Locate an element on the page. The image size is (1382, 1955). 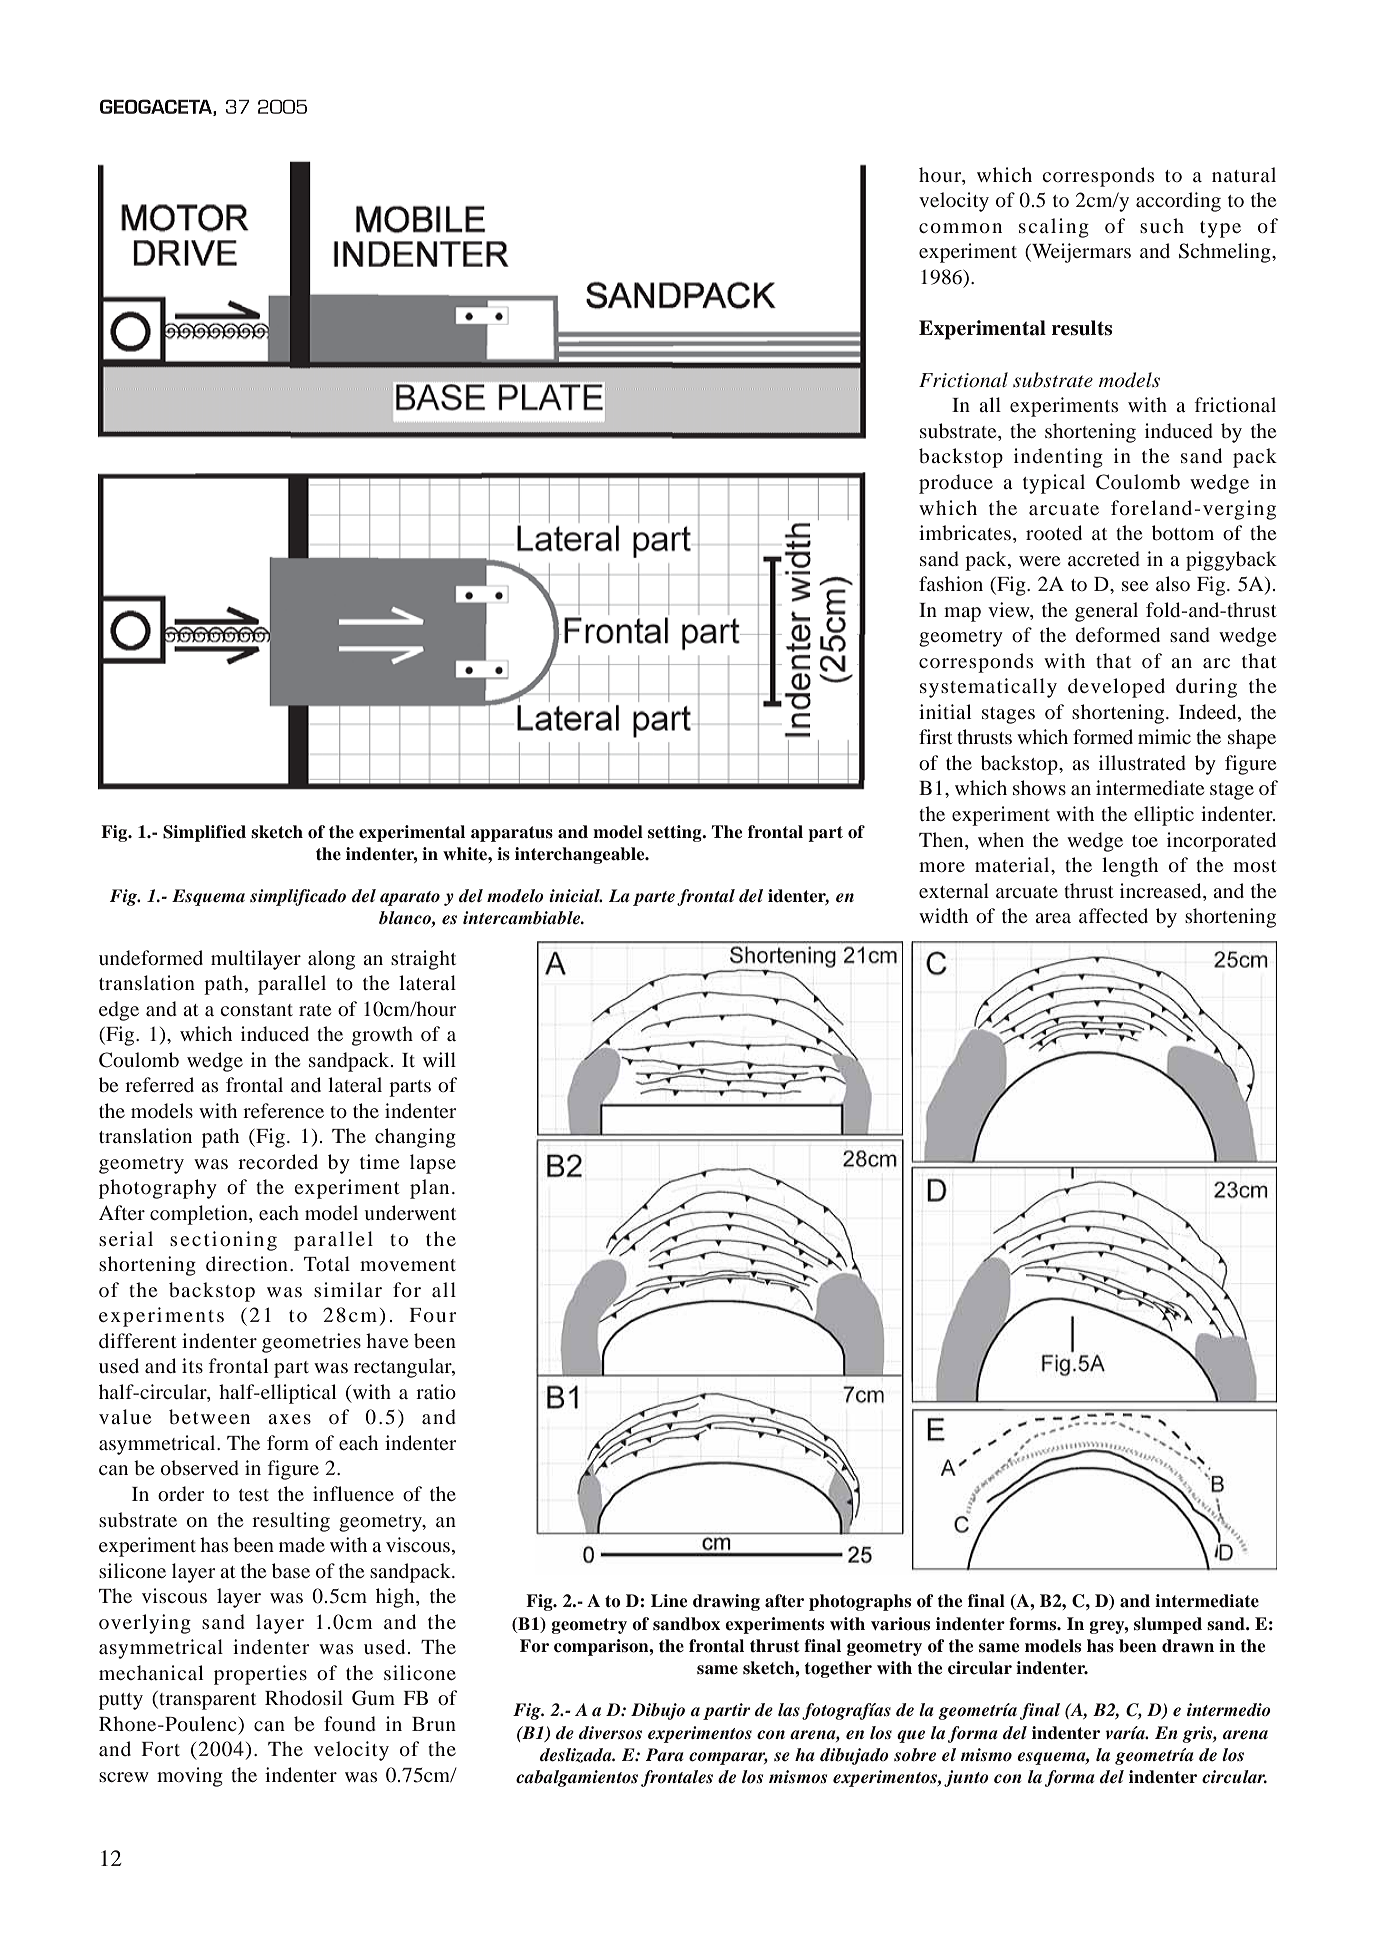
accreted is located at coordinates (1104, 558).
